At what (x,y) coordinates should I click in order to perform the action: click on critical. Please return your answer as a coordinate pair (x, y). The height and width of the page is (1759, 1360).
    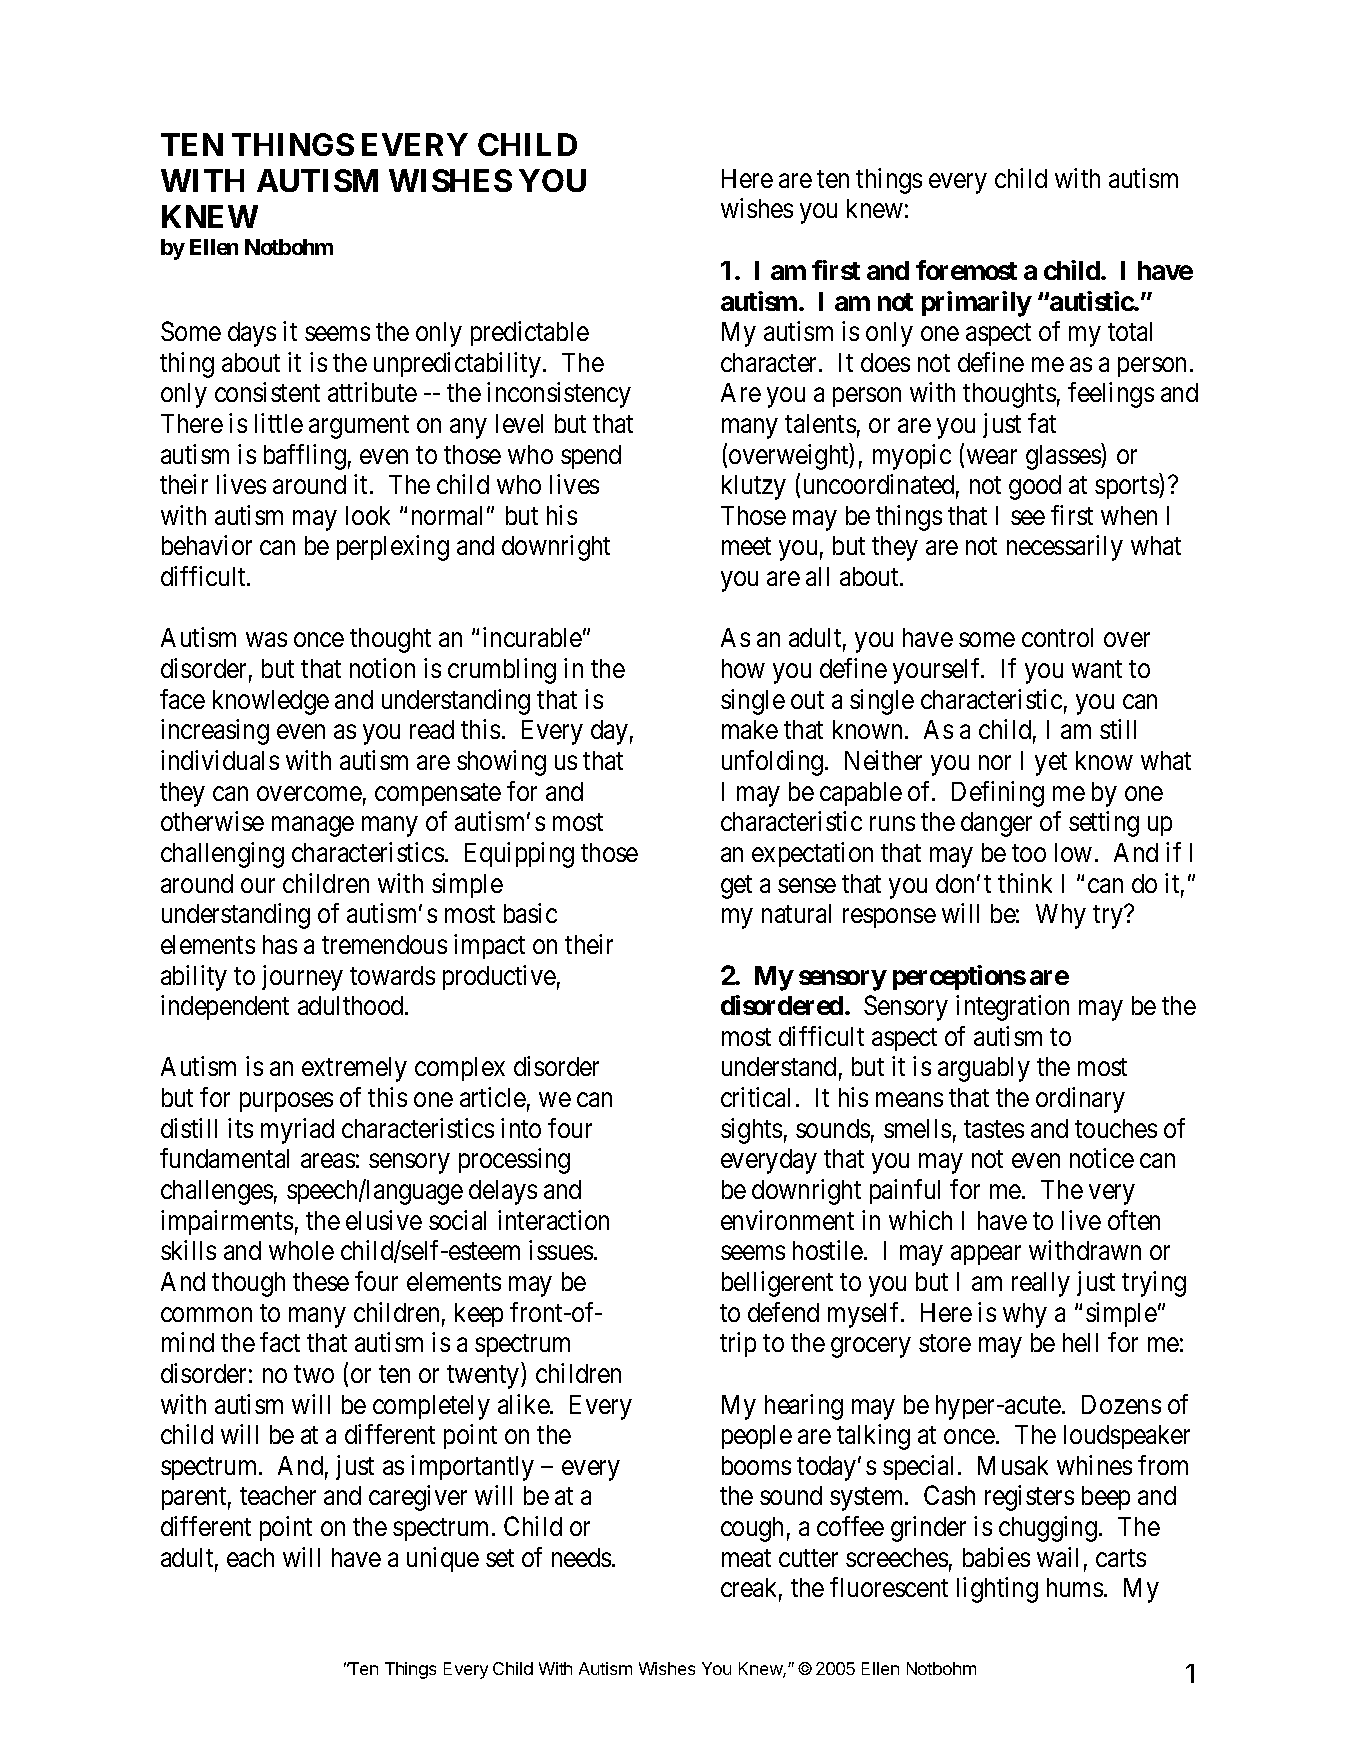
    Looking at the image, I should click on (755, 1097).
